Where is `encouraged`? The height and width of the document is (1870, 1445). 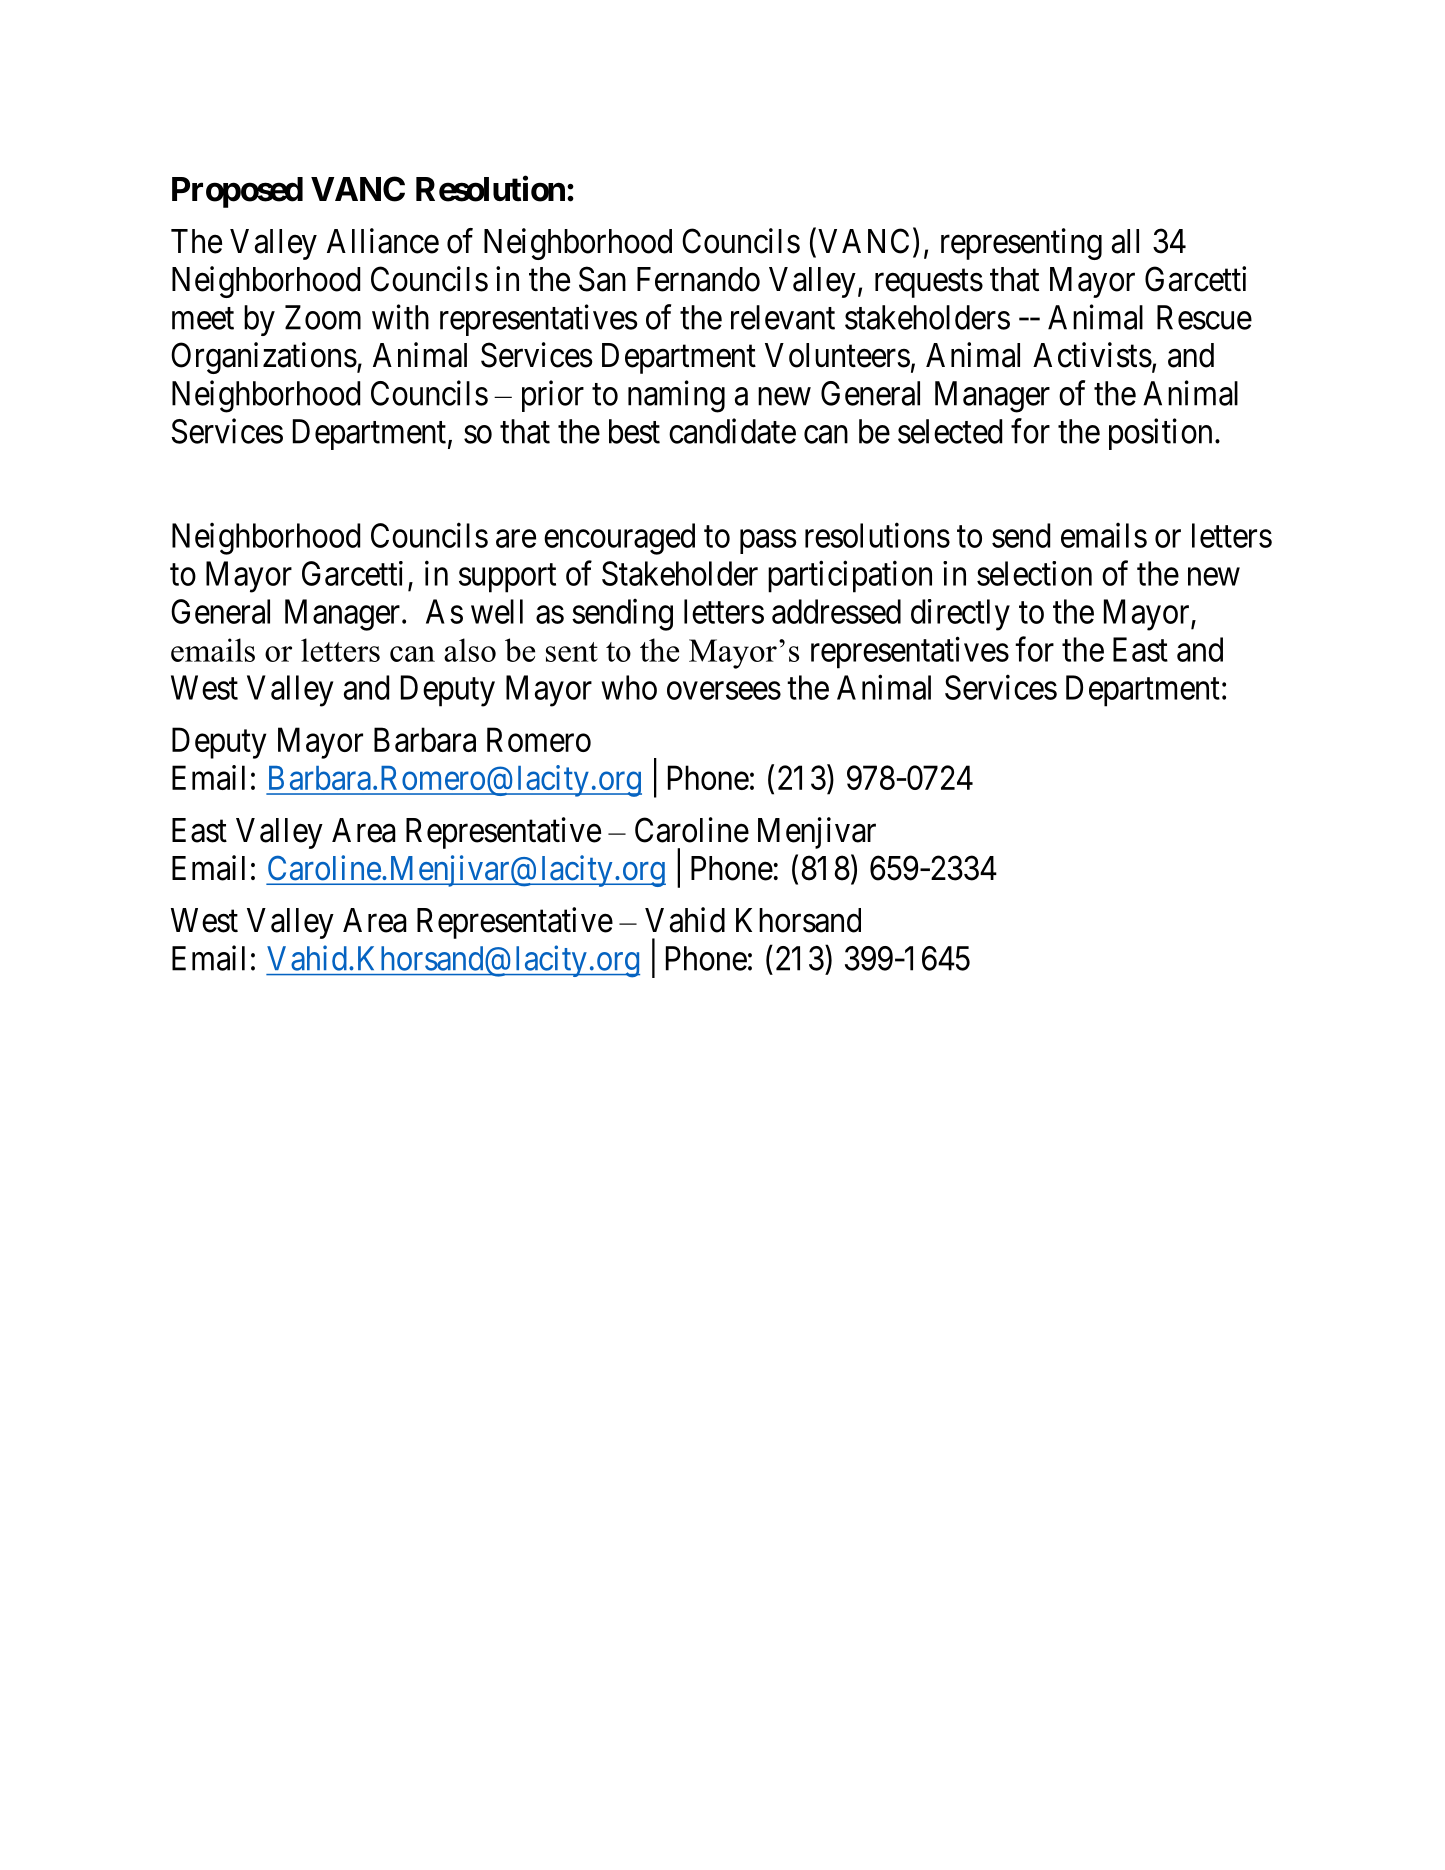
encouraged is located at coordinates (619, 539).
